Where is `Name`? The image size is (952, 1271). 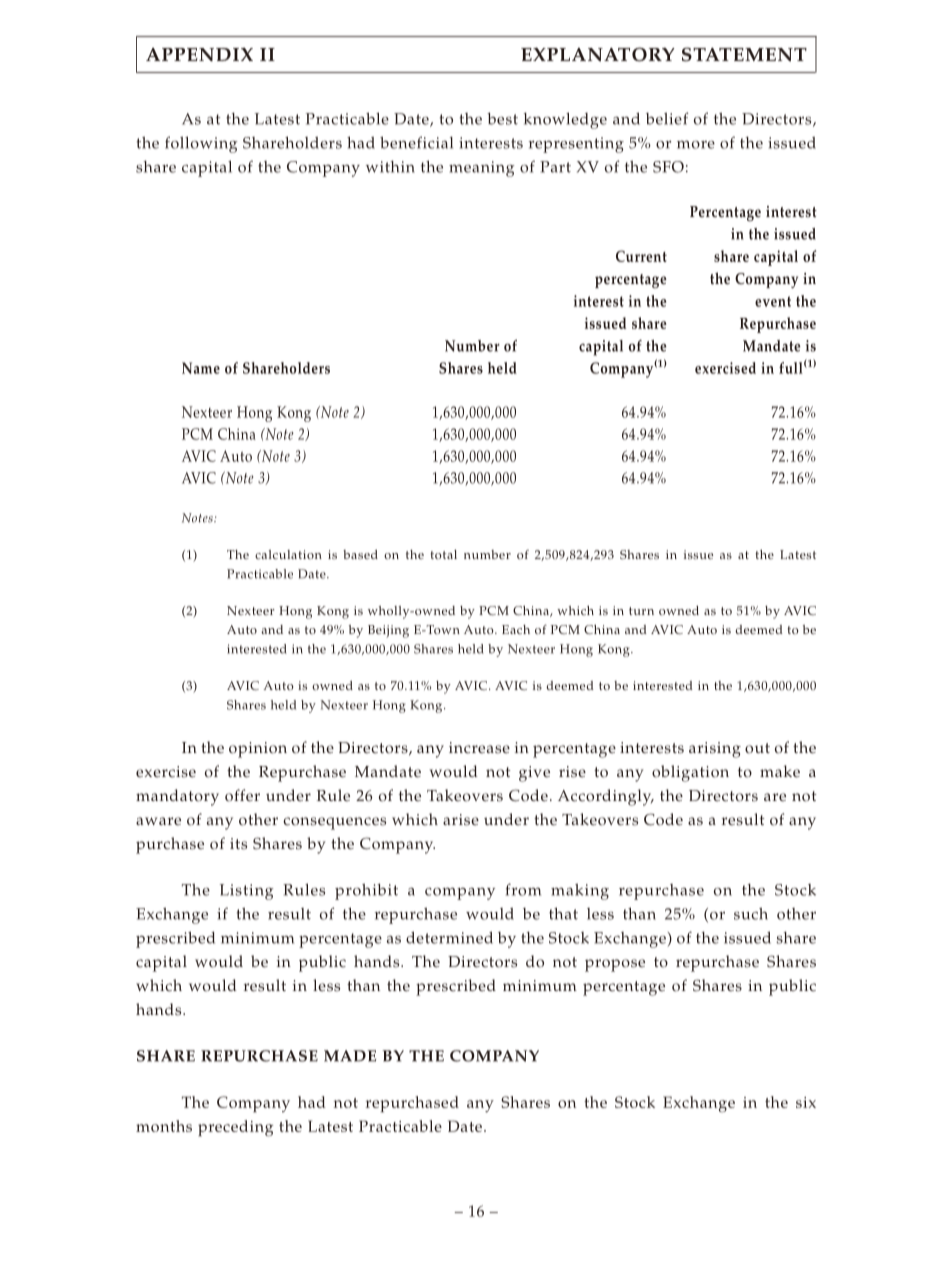
Name is located at coordinates (201, 368).
